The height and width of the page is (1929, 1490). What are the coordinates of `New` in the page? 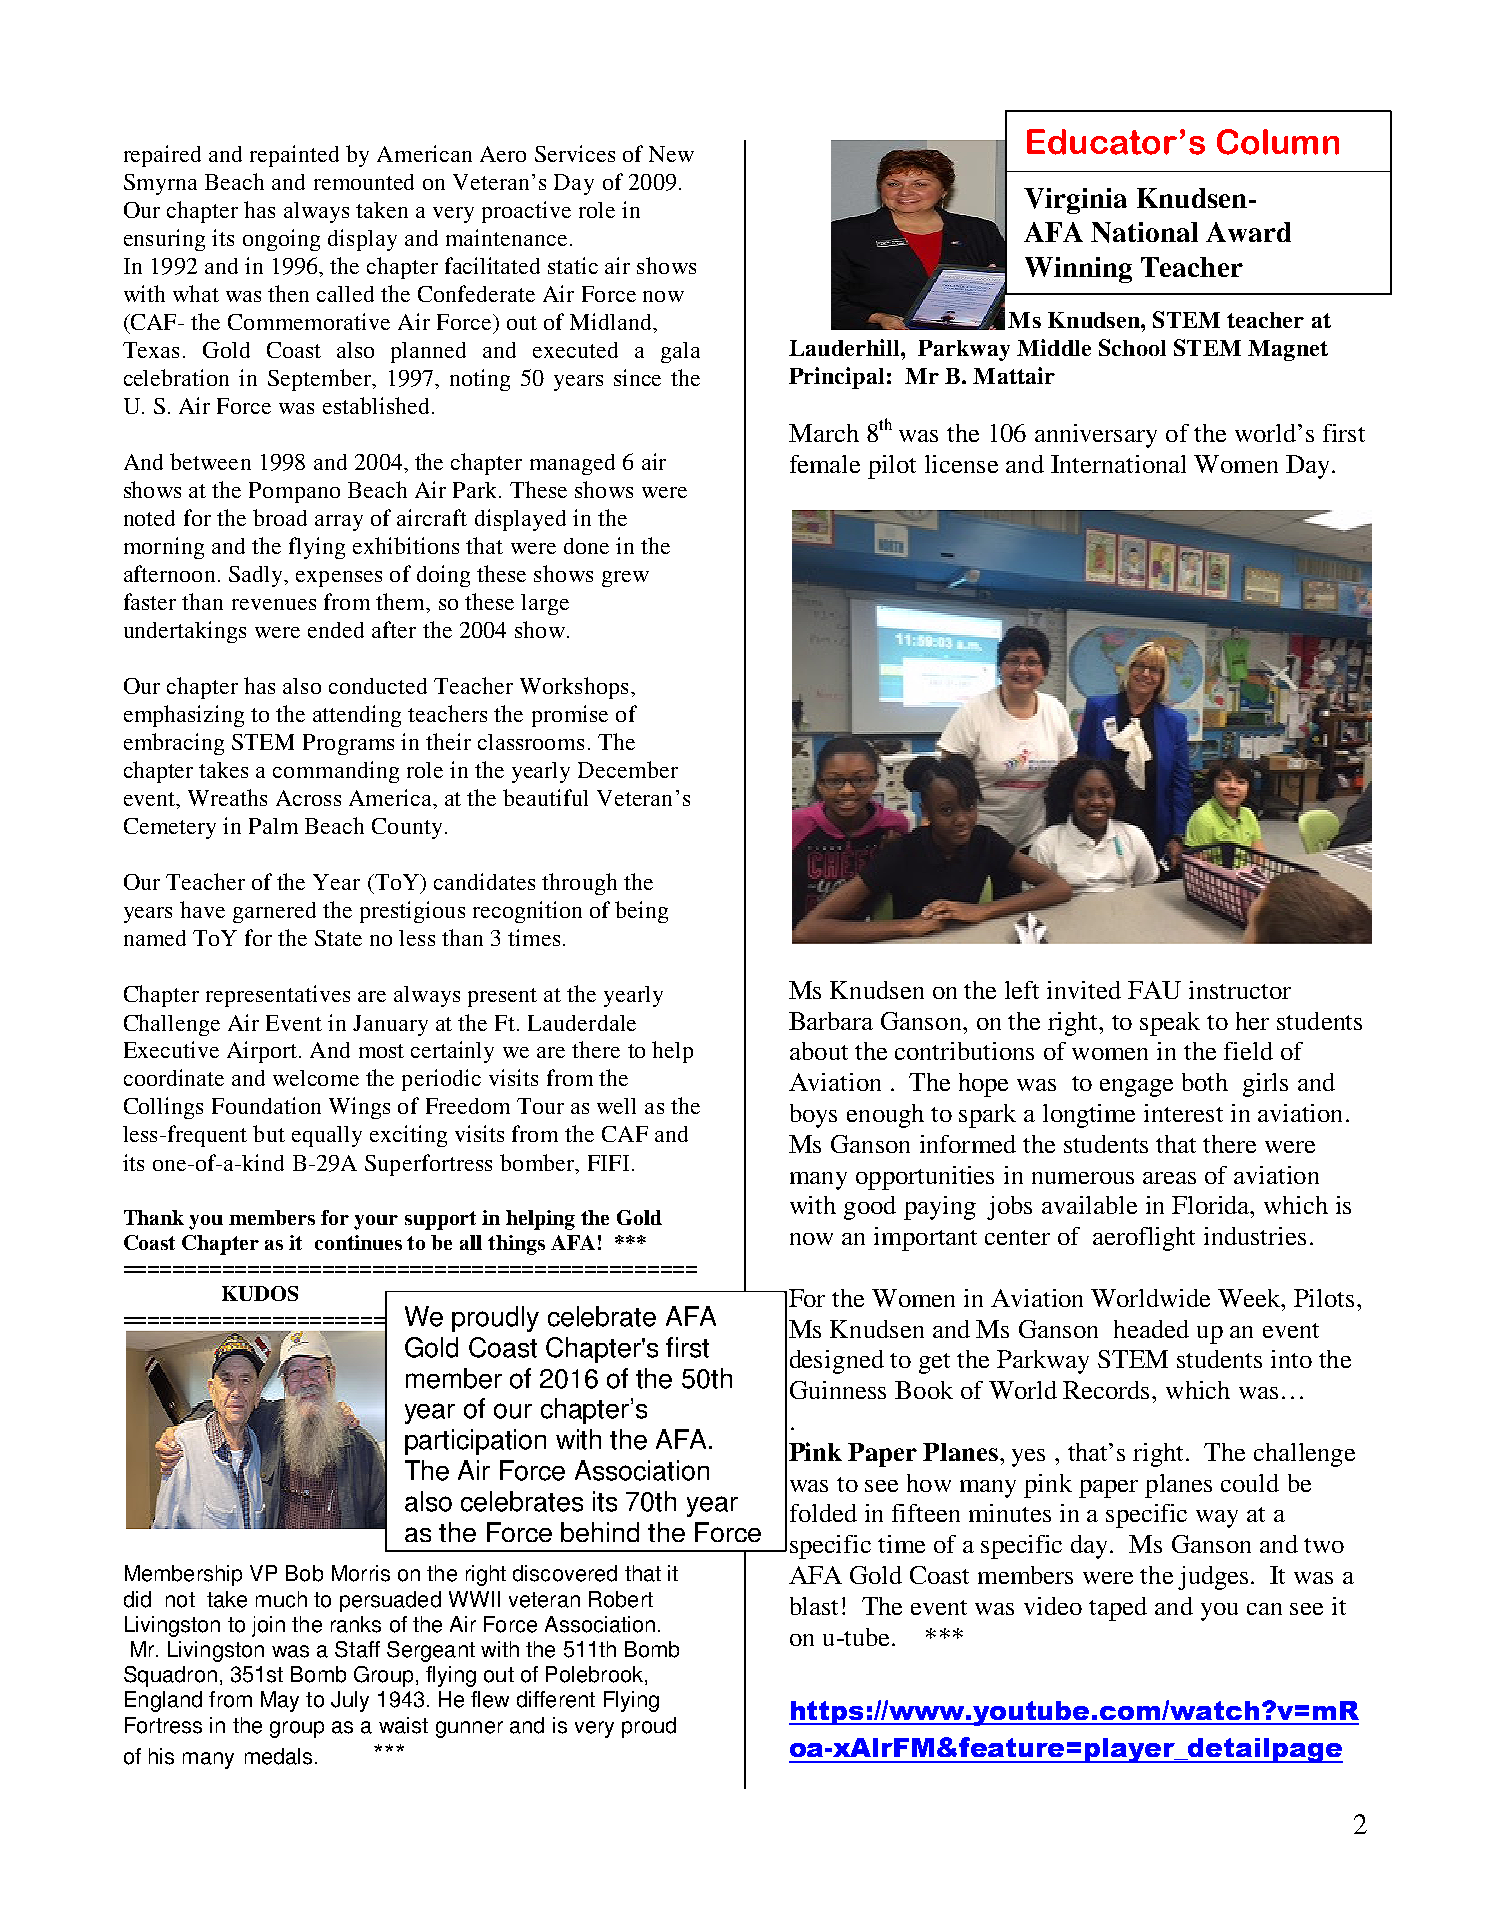 It's located at (671, 154).
